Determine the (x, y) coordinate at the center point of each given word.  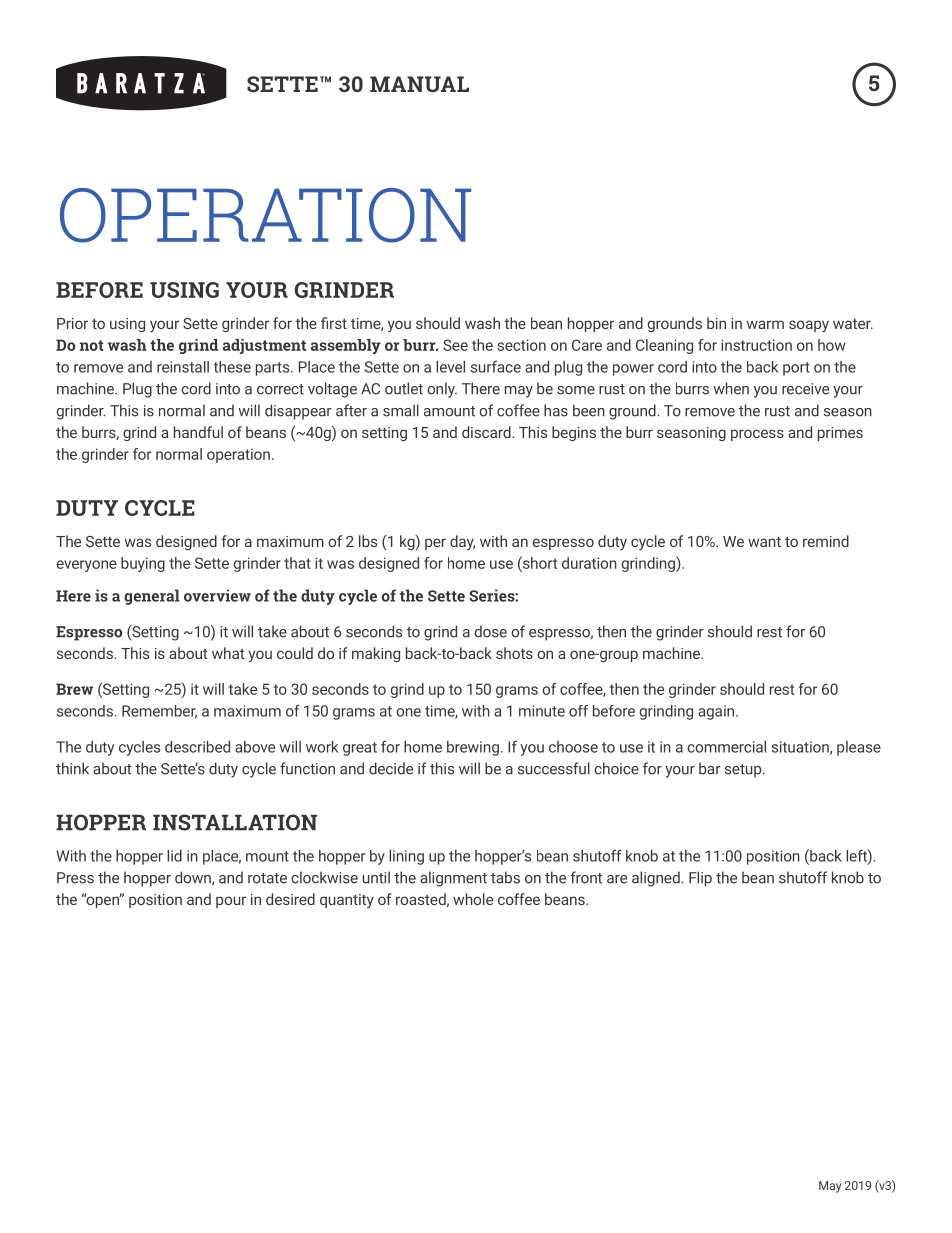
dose (491, 631)
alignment (453, 879)
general (152, 597)
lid (174, 856)
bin (716, 323)
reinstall (183, 367)
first (334, 323)
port (796, 369)
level (450, 367)
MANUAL (419, 84)
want (764, 542)
